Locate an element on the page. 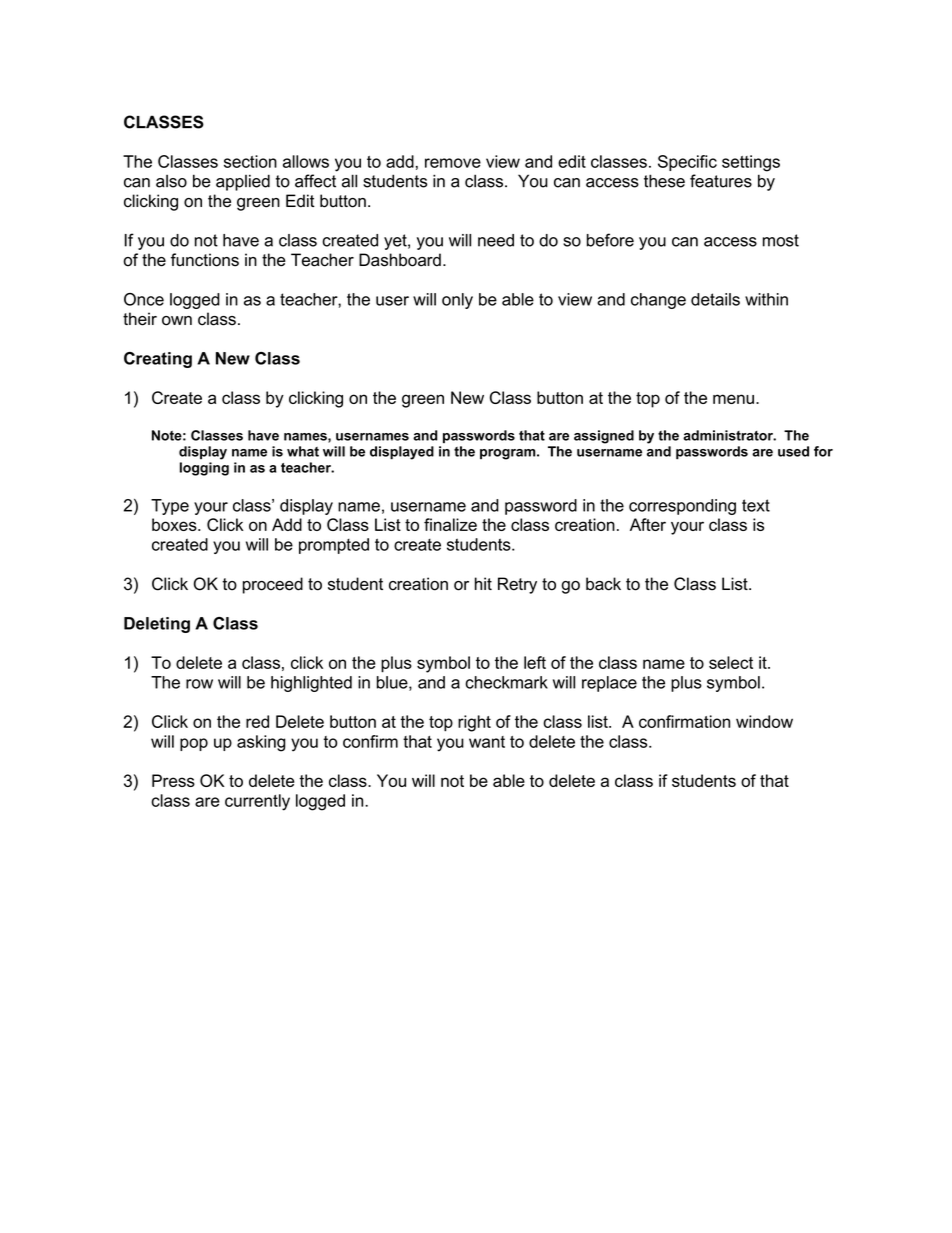  menu is located at coordinates (733, 399).
